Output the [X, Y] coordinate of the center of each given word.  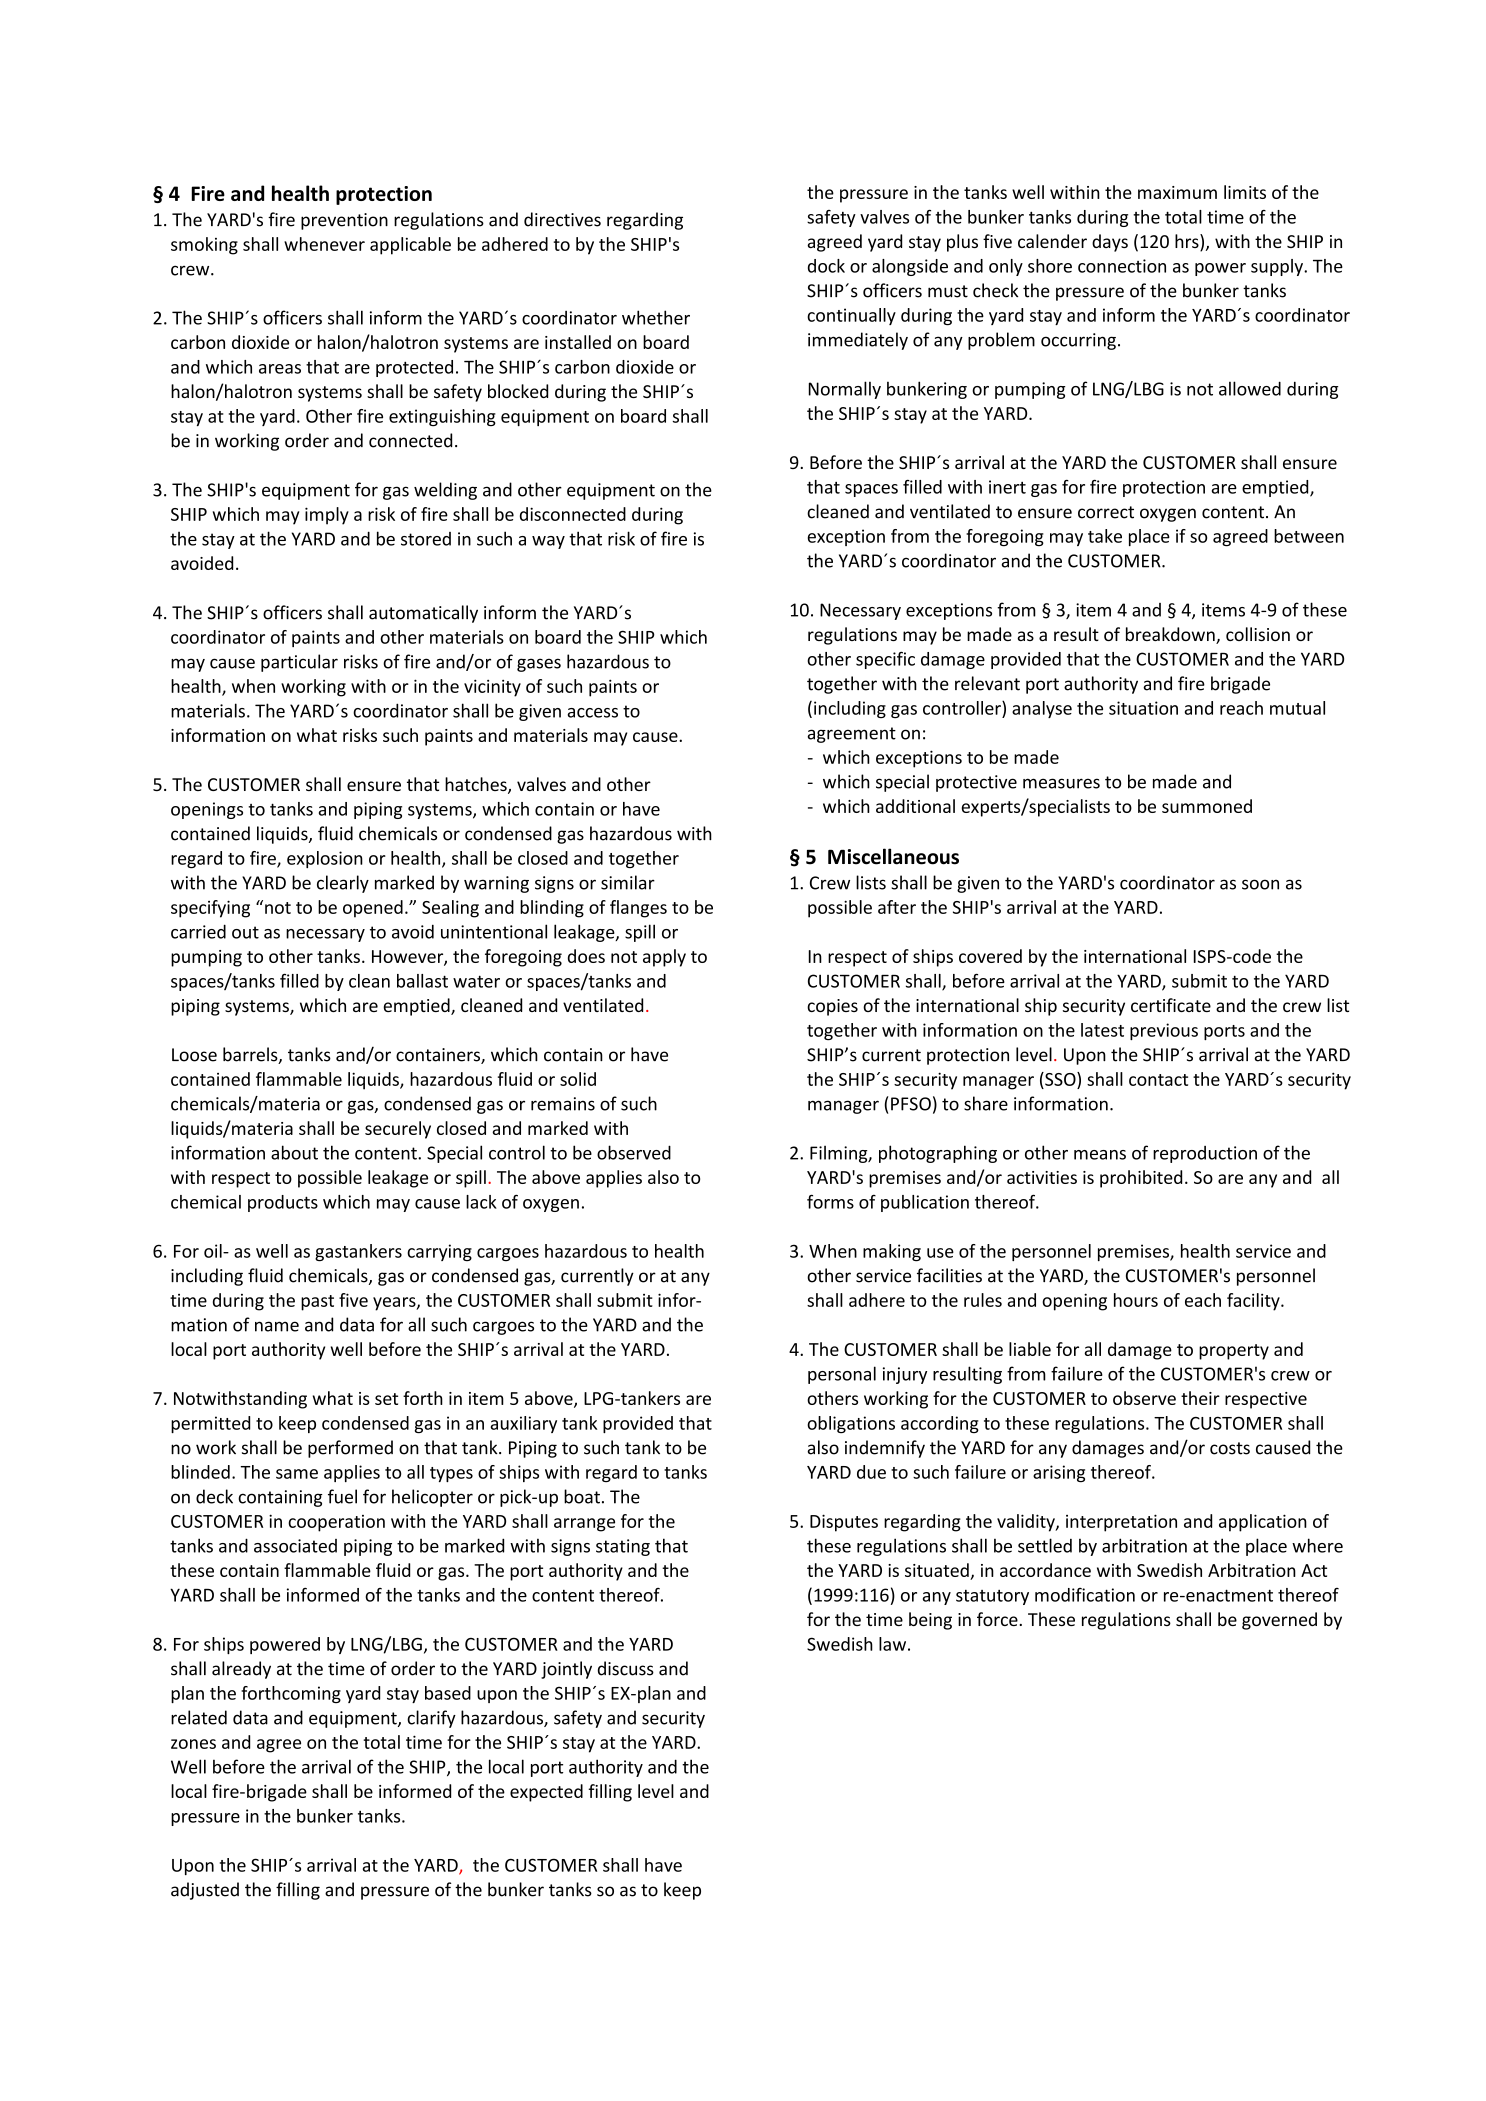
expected [546, 1793]
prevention [344, 221]
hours [1136, 1300]
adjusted [205, 1891]
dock [826, 266]
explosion [325, 859]
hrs [1188, 242]
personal [842, 1375]
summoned [1207, 806]
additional [915, 806]
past [317, 1303]
